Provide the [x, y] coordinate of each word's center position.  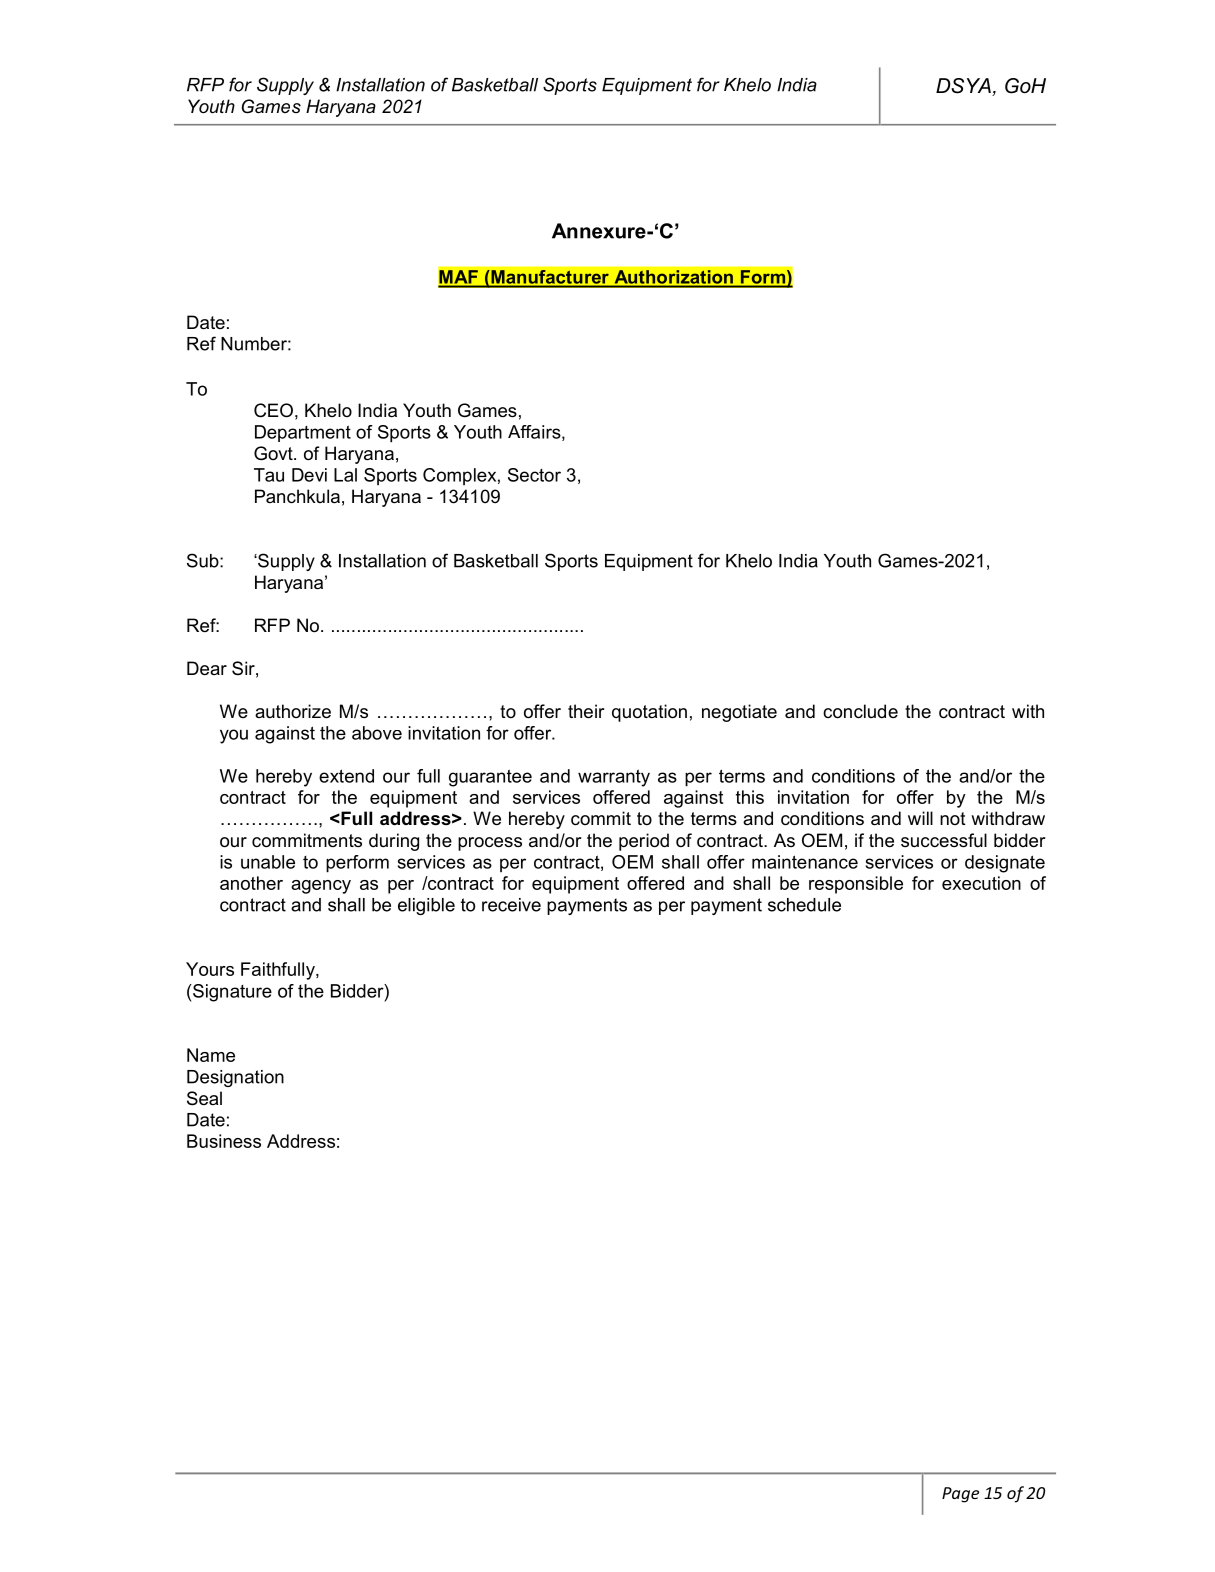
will [920, 818]
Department [303, 433]
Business [224, 1141]
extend [346, 776]
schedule [804, 905]
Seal [204, 1098]
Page [960, 1495]
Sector [534, 475]
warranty [614, 778]
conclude [860, 711]
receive [511, 905]
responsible [856, 885]
